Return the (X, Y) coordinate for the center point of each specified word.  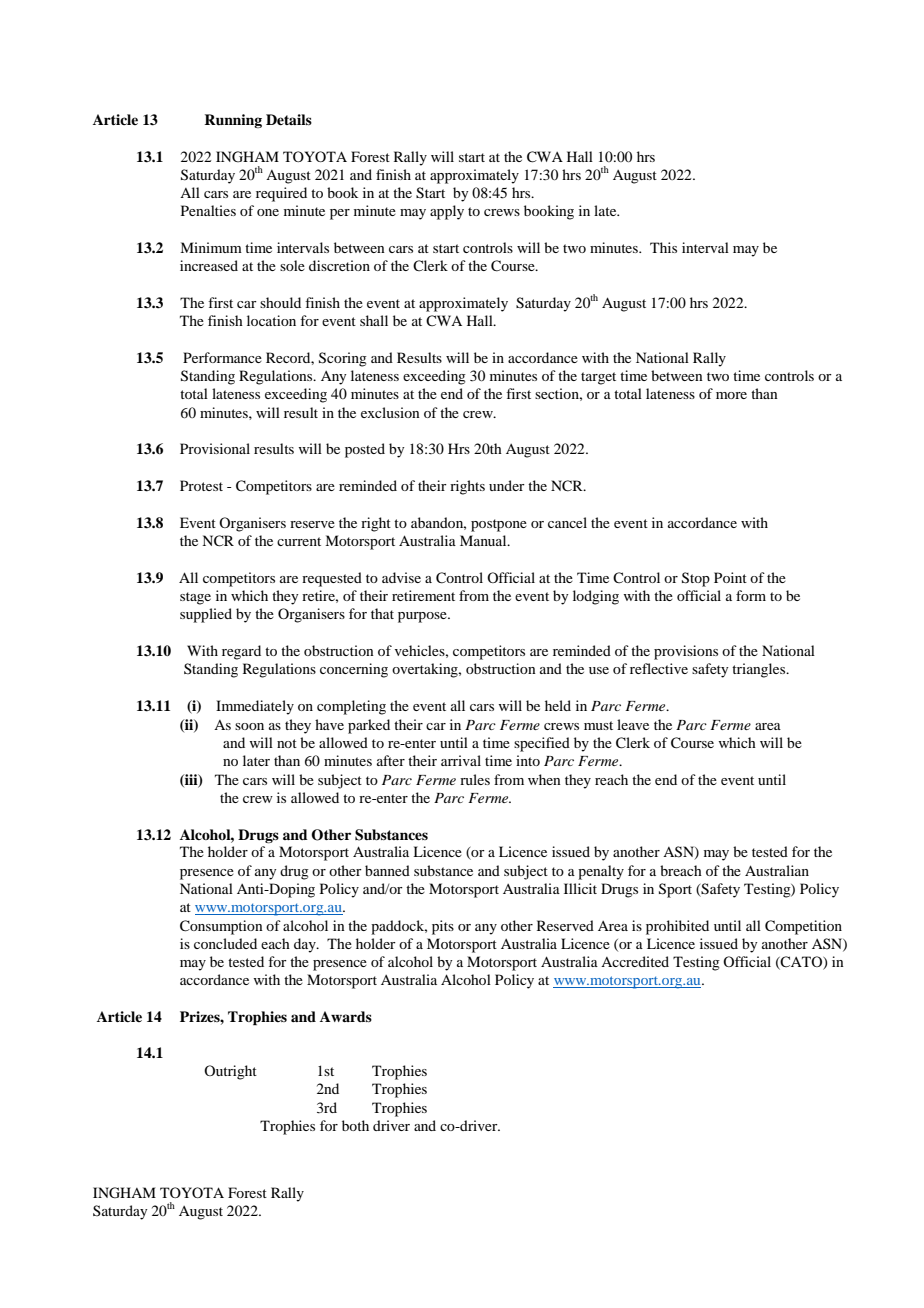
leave (633, 724)
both (355, 1125)
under (507, 485)
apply (447, 212)
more (731, 395)
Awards (346, 1016)
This (663, 247)
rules (475, 779)
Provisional (215, 448)
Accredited (635, 961)
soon (249, 726)
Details (289, 119)
